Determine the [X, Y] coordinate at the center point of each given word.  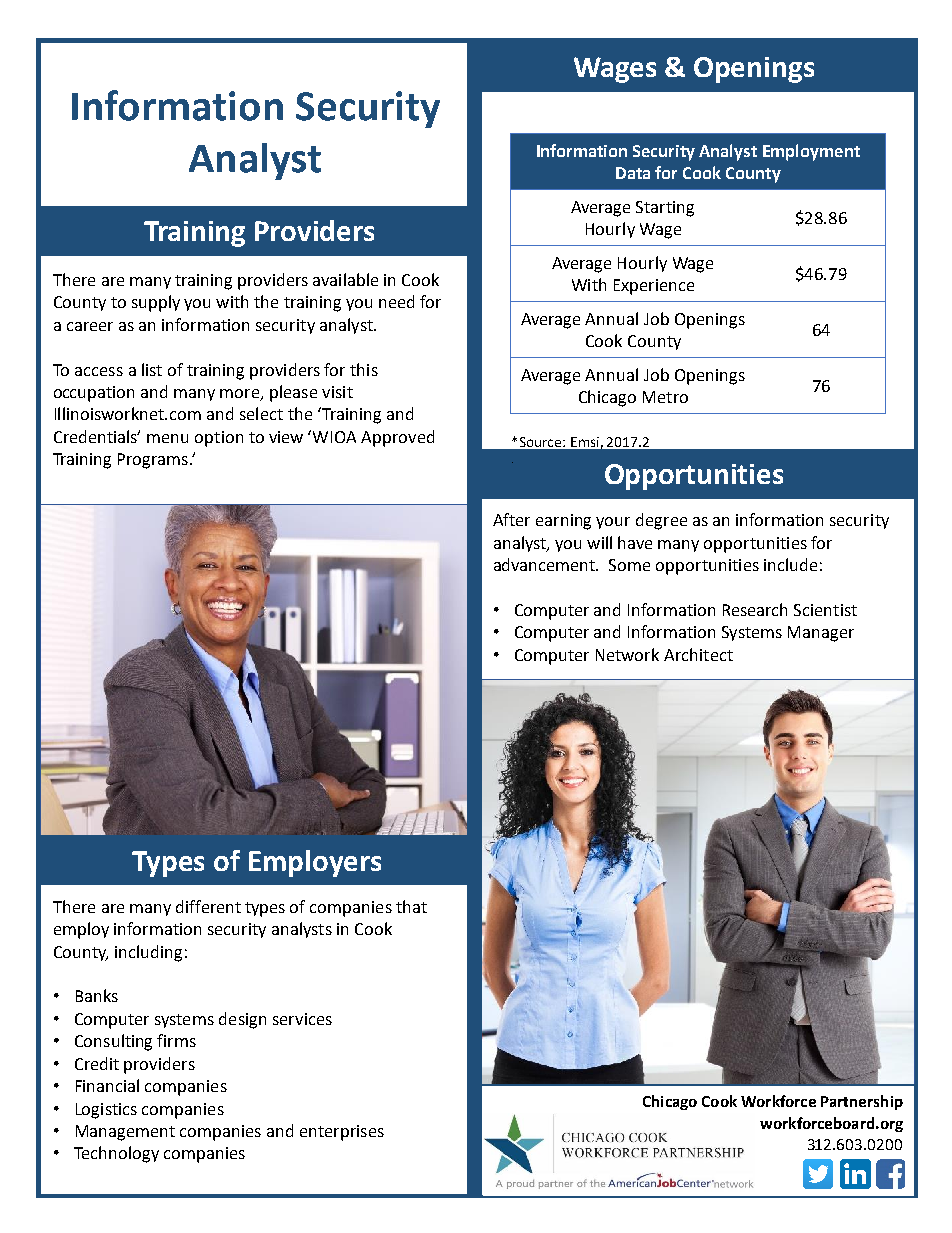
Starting [665, 209]
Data [633, 173]
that [411, 906]
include [790, 564]
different [208, 906]
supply [156, 303]
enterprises [342, 1133]
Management [125, 1133]
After [511, 519]
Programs [153, 461]
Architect [698, 654]
